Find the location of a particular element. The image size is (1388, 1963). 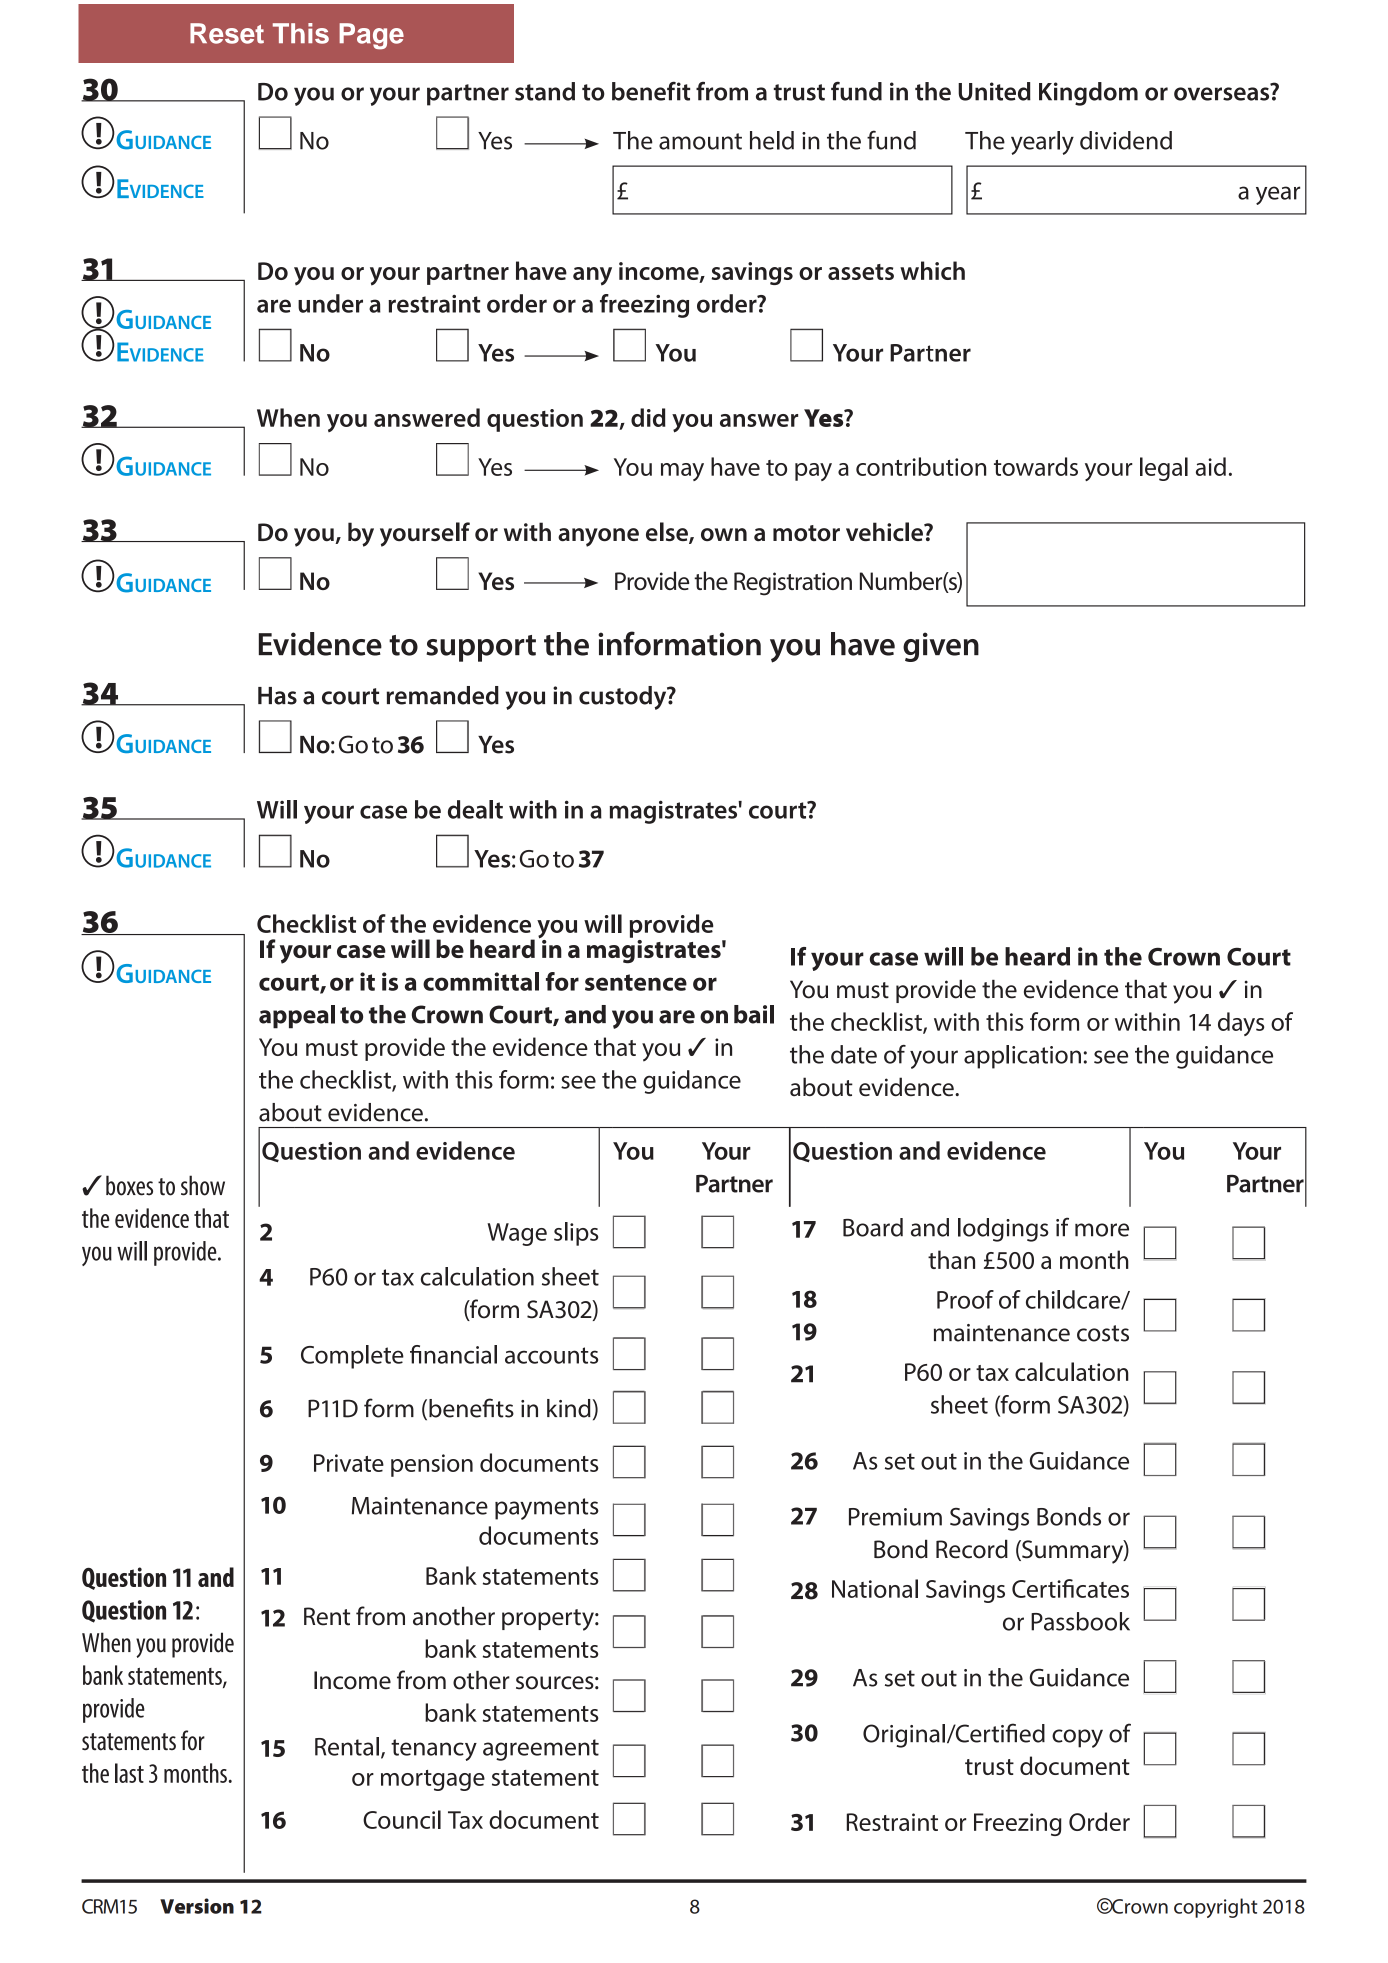

Has is located at coordinates (277, 696).
